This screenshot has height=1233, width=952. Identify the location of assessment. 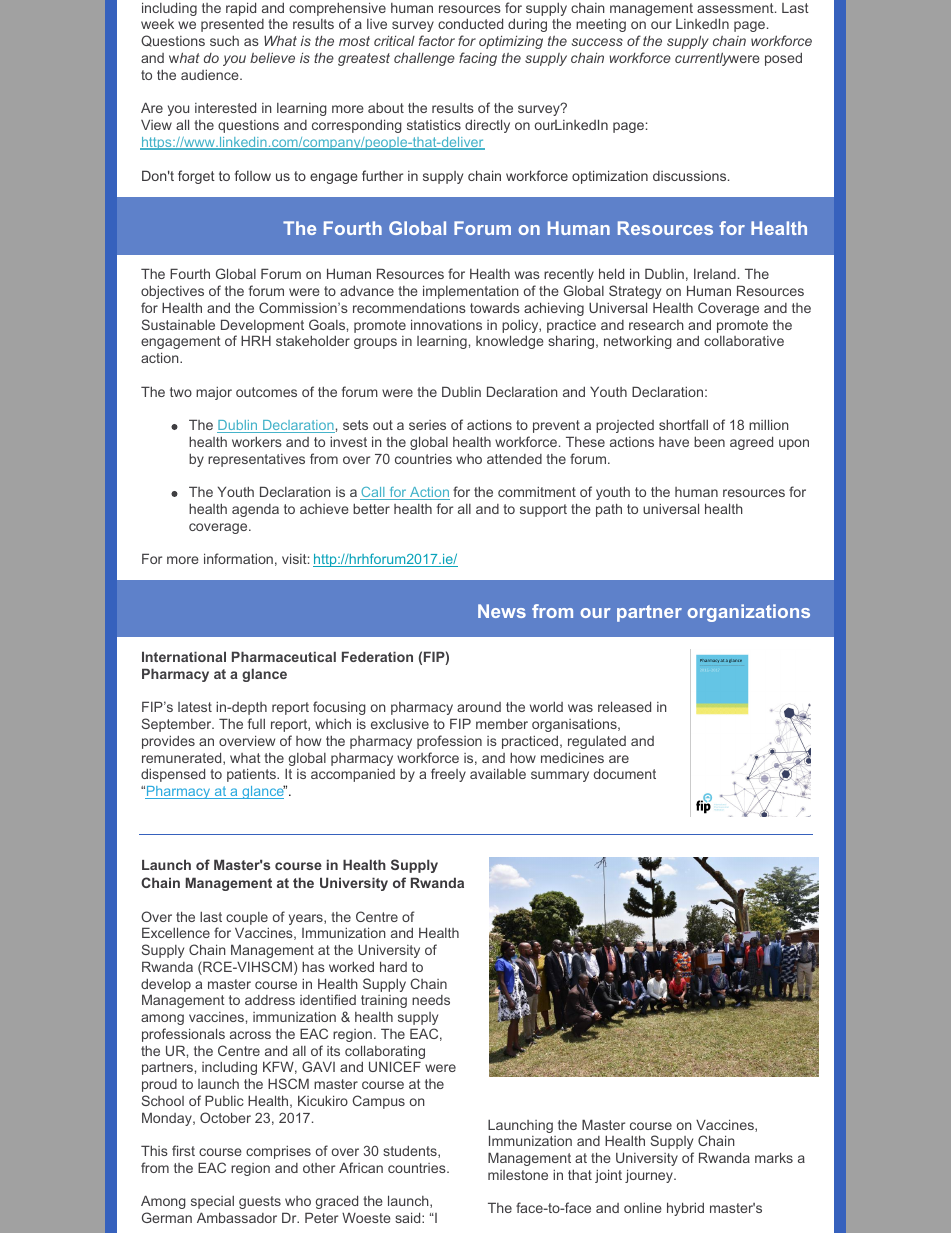
(736, 8).
